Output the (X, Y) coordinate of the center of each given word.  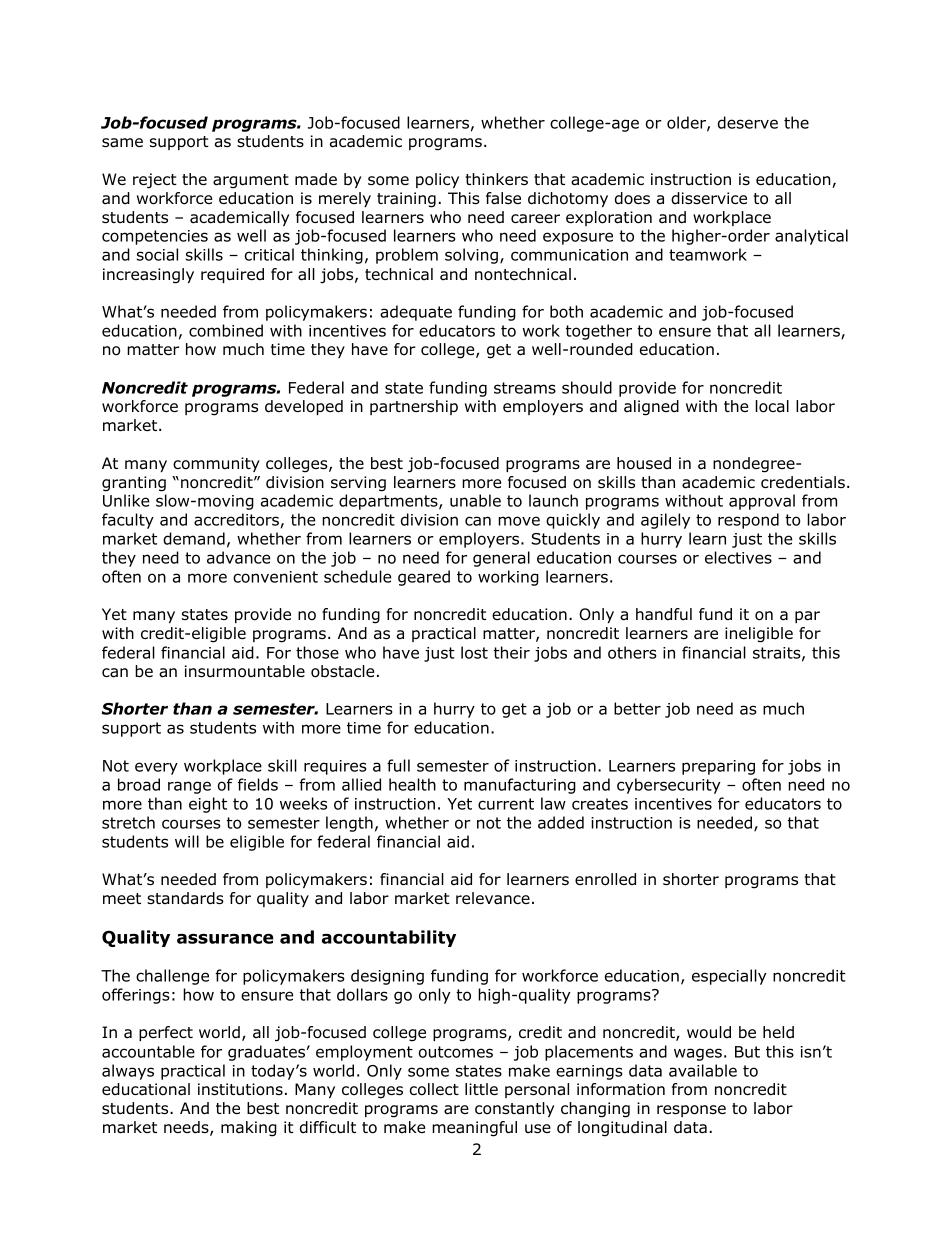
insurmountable (245, 671)
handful (664, 614)
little (481, 1089)
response (691, 1111)
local (772, 406)
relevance (493, 898)
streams (525, 388)
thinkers (497, 179)
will (187, 841)
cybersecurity (669, 786)
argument (251, 181)
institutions (240, 1089)
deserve (748, 122)
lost (474, 652)
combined (226, 330)
